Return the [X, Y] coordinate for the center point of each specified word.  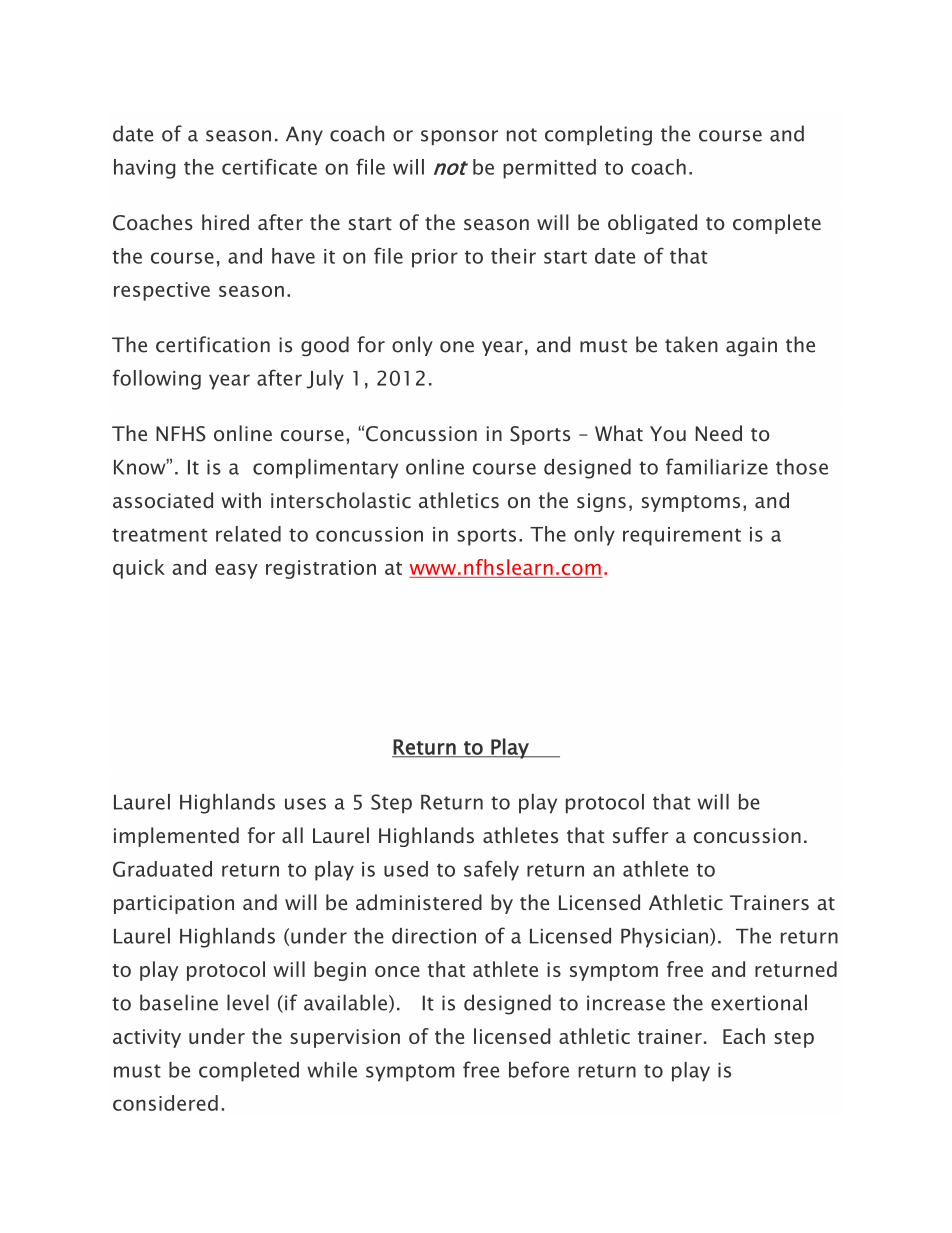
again [751, 346]
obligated [652, 224]
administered [419, 902]
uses [305, 804]
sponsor [459, 137]
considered [165, 1103]
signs [601, 502]
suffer [640, 835]
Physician [664, 938]
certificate [269, 166]
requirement [682, 536]
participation [174, 904]
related [248, 534]
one [457, 347]
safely [491, 870]
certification [213, 344]
